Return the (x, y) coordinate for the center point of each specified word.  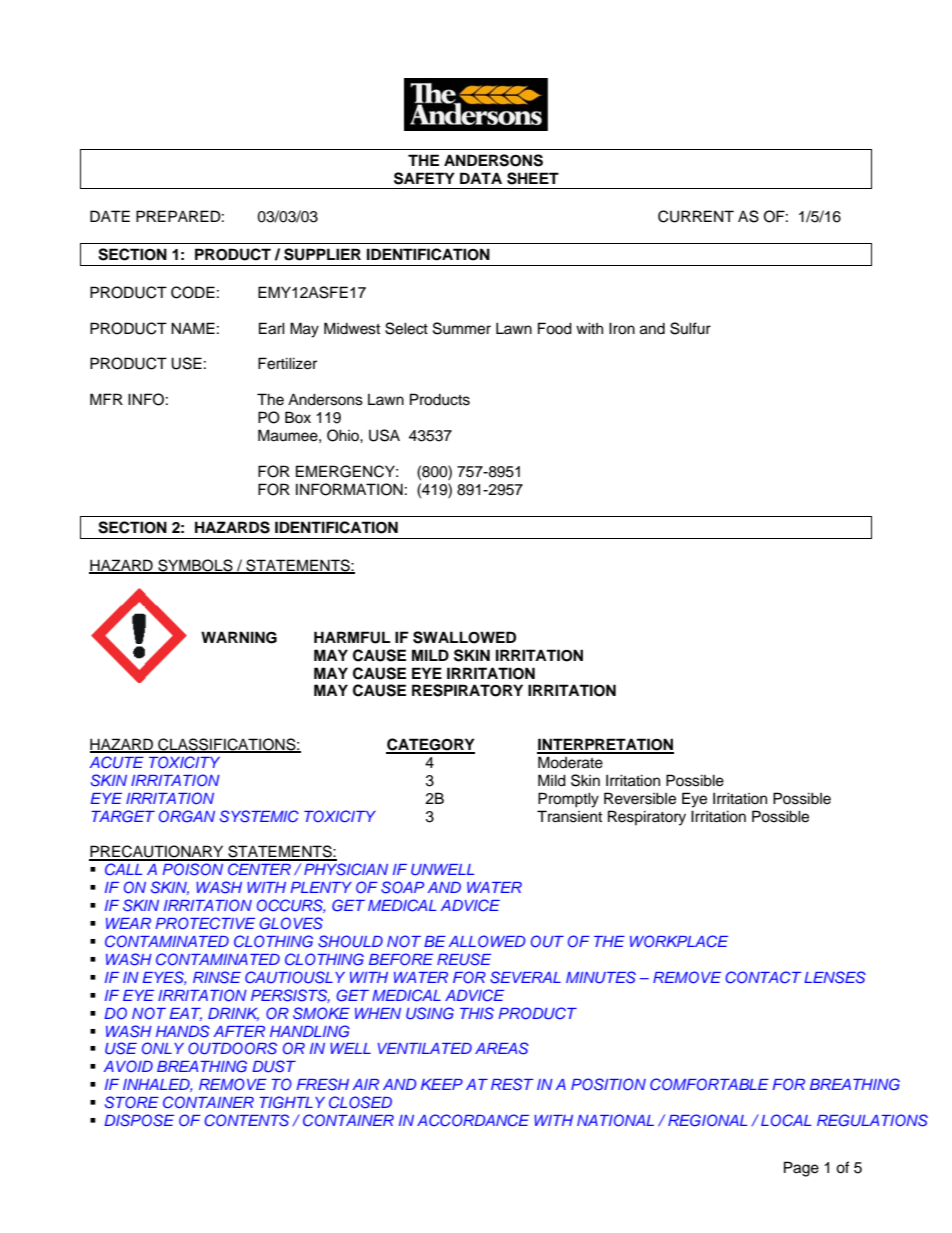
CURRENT (696, 216)
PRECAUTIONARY (157, 852)
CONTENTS (246, 1120)
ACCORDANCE (473, 1120)
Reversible (640, 798)
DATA (481, 178)
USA (384, 435)
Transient (569, 816)
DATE (110, 216)
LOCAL (786, 1120)
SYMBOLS (195, 566)
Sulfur (690, 328)
